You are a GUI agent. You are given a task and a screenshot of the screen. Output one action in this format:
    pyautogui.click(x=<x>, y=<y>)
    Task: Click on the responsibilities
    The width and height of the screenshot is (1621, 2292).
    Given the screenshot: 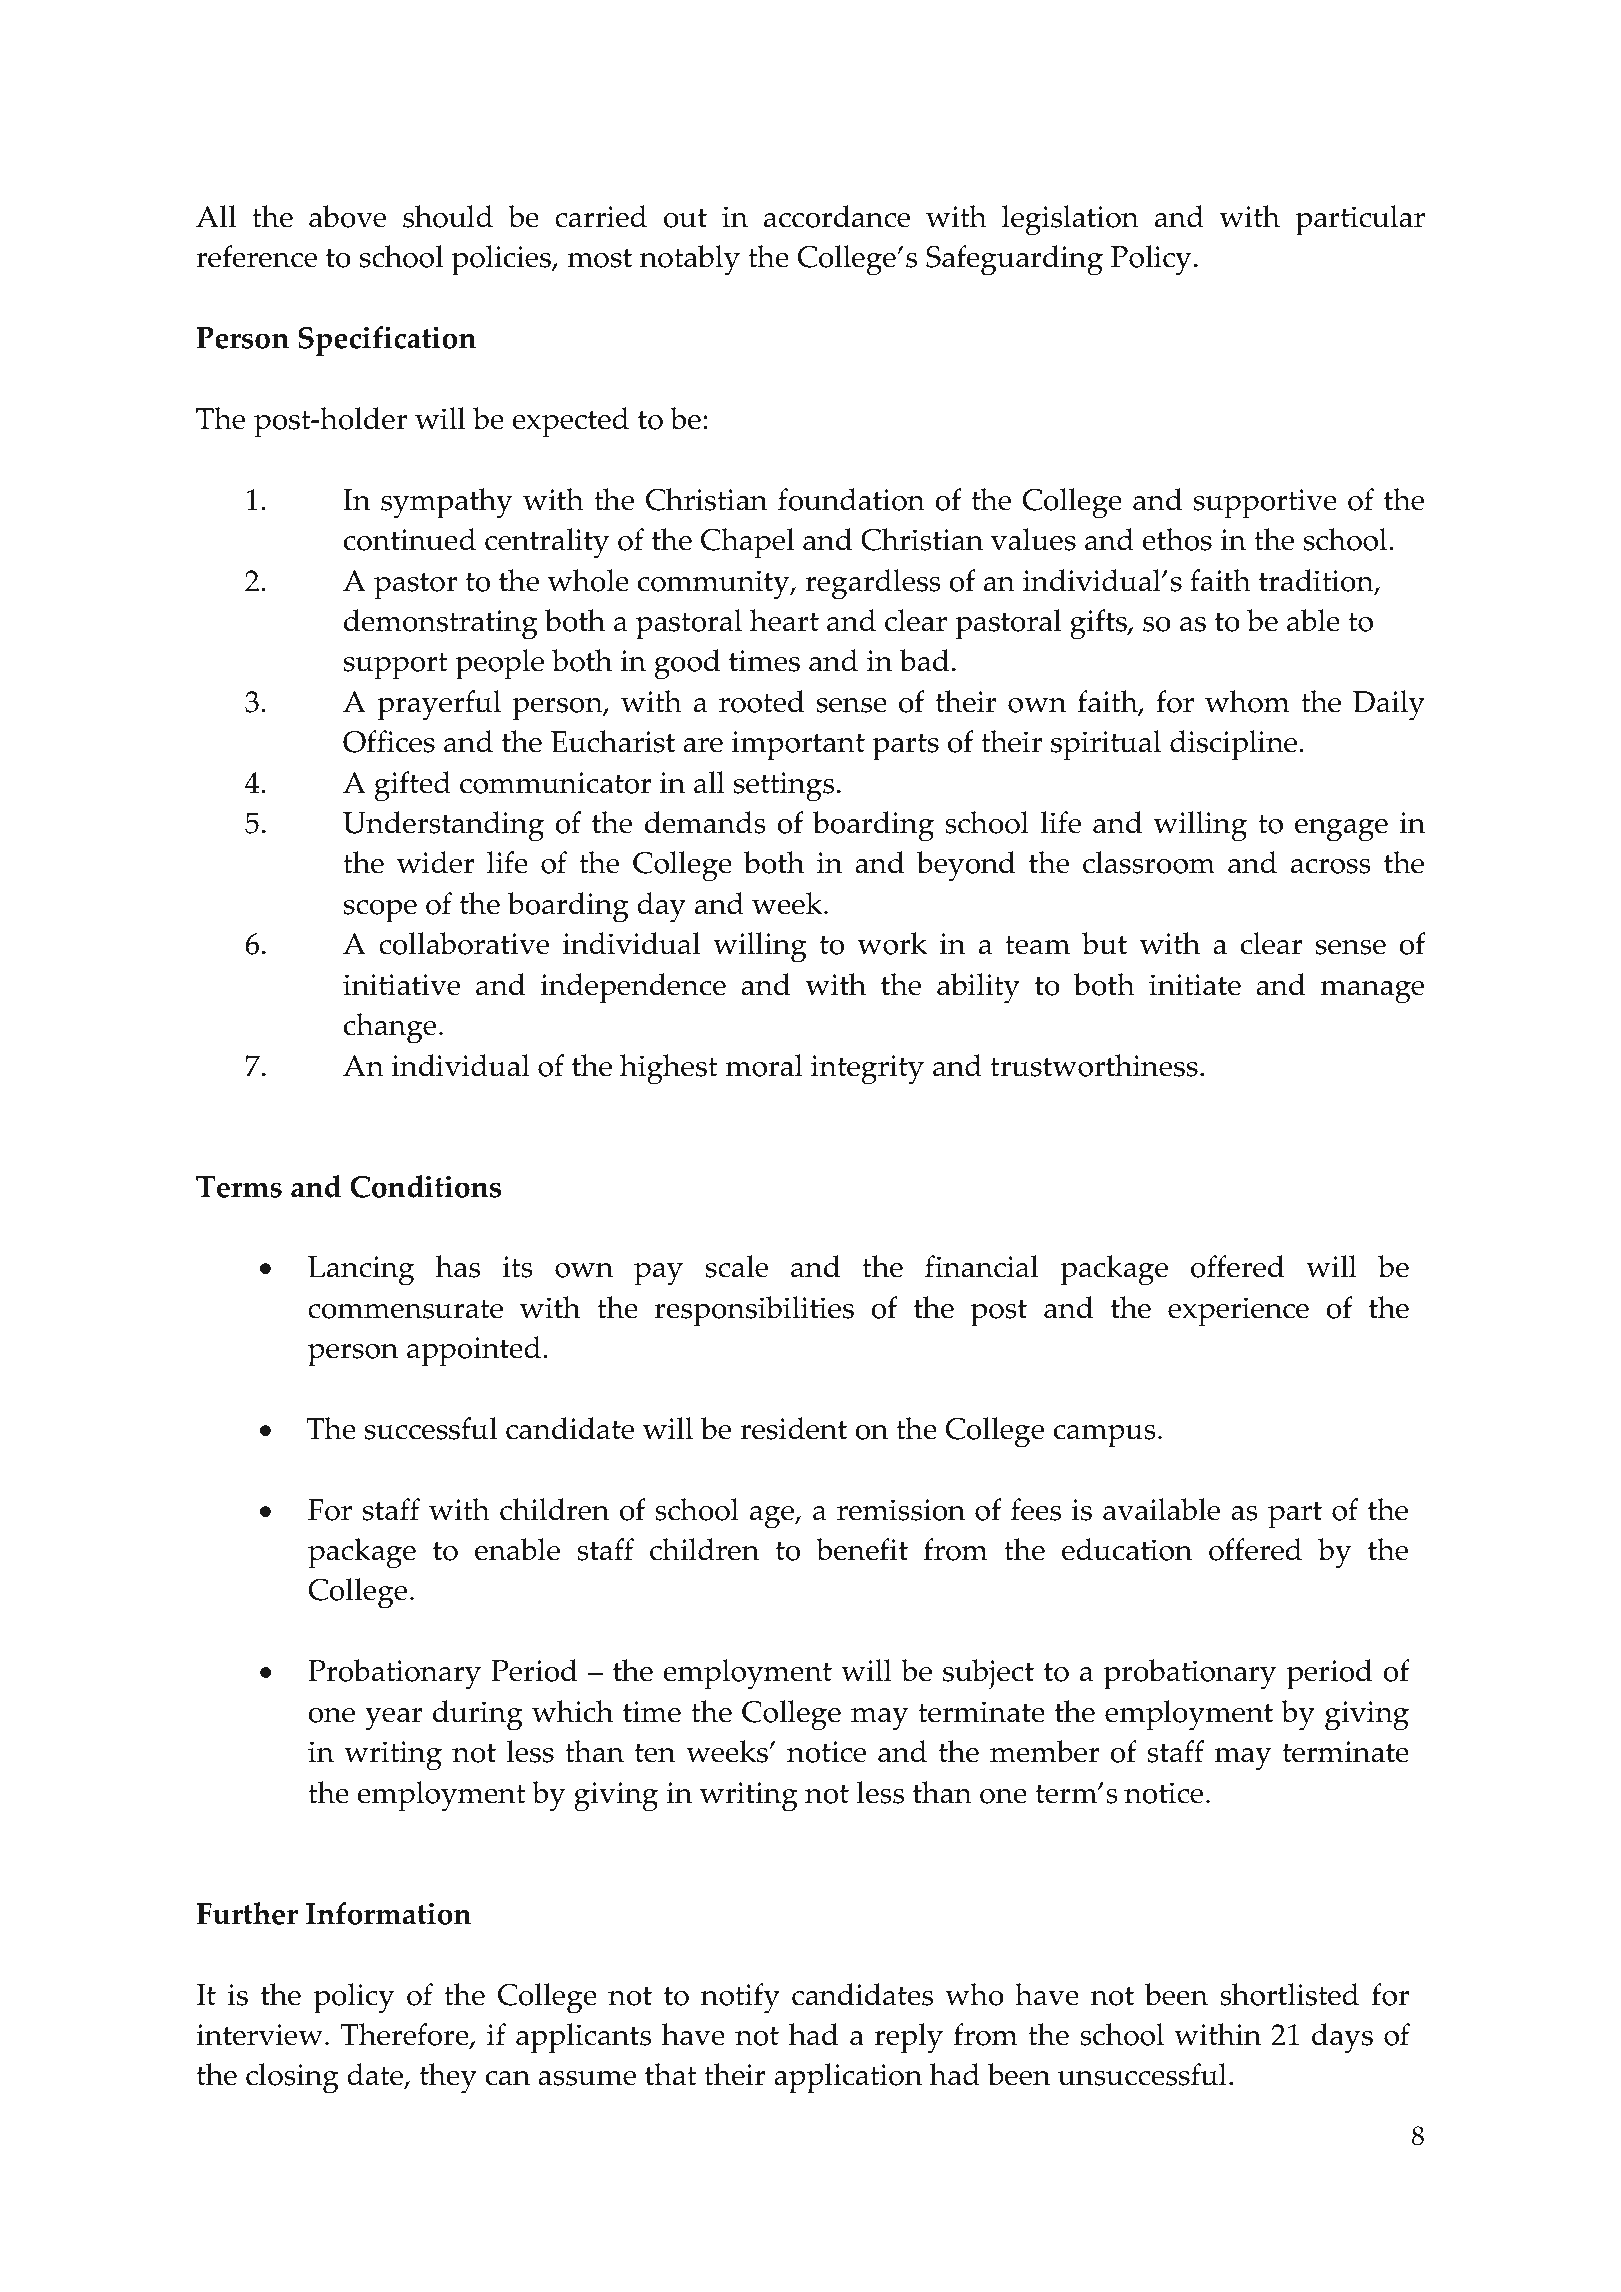 What is the action you would take?
    pyautogui.click(x=754, y=1311)
